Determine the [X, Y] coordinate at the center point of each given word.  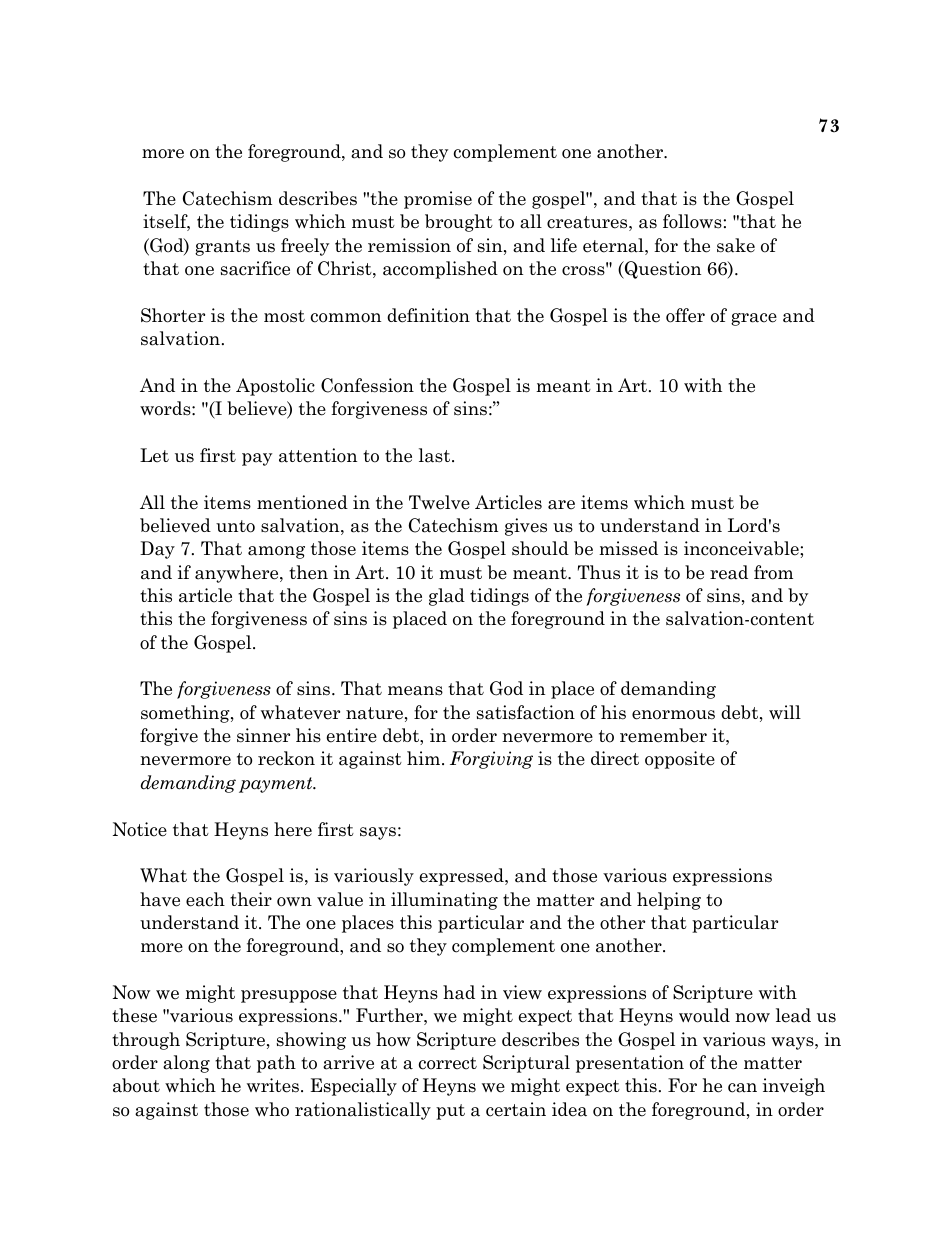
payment [277, 785]
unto [235, 526]
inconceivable [742, 548]
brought [459, 223]
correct [448, 1063]
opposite [680, 760]
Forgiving [491, 760]
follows [692, 221]
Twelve [439, 502]
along [186, 1064]
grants [222, 248]
